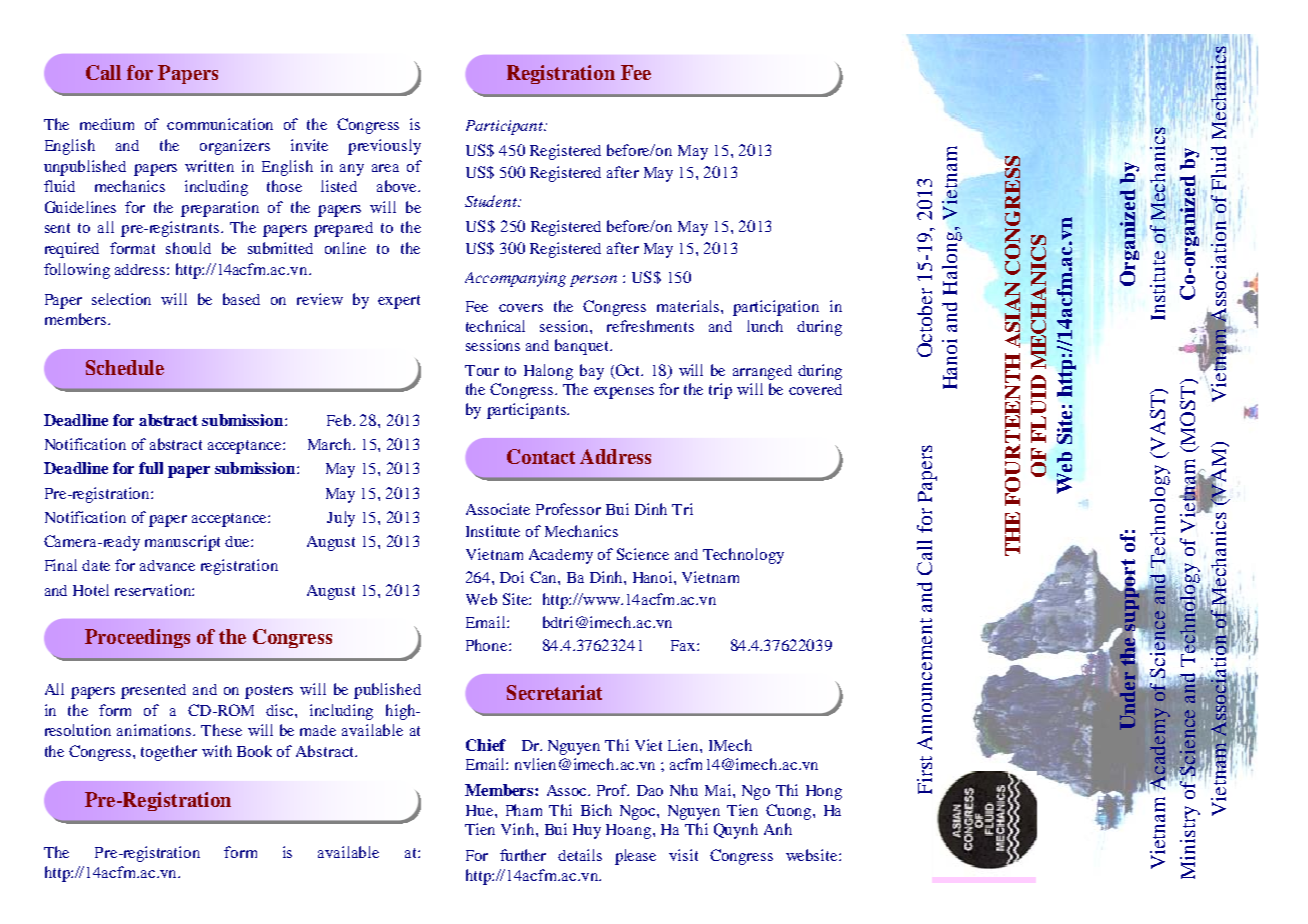  I want to click on Hue, so click(481, 810).
